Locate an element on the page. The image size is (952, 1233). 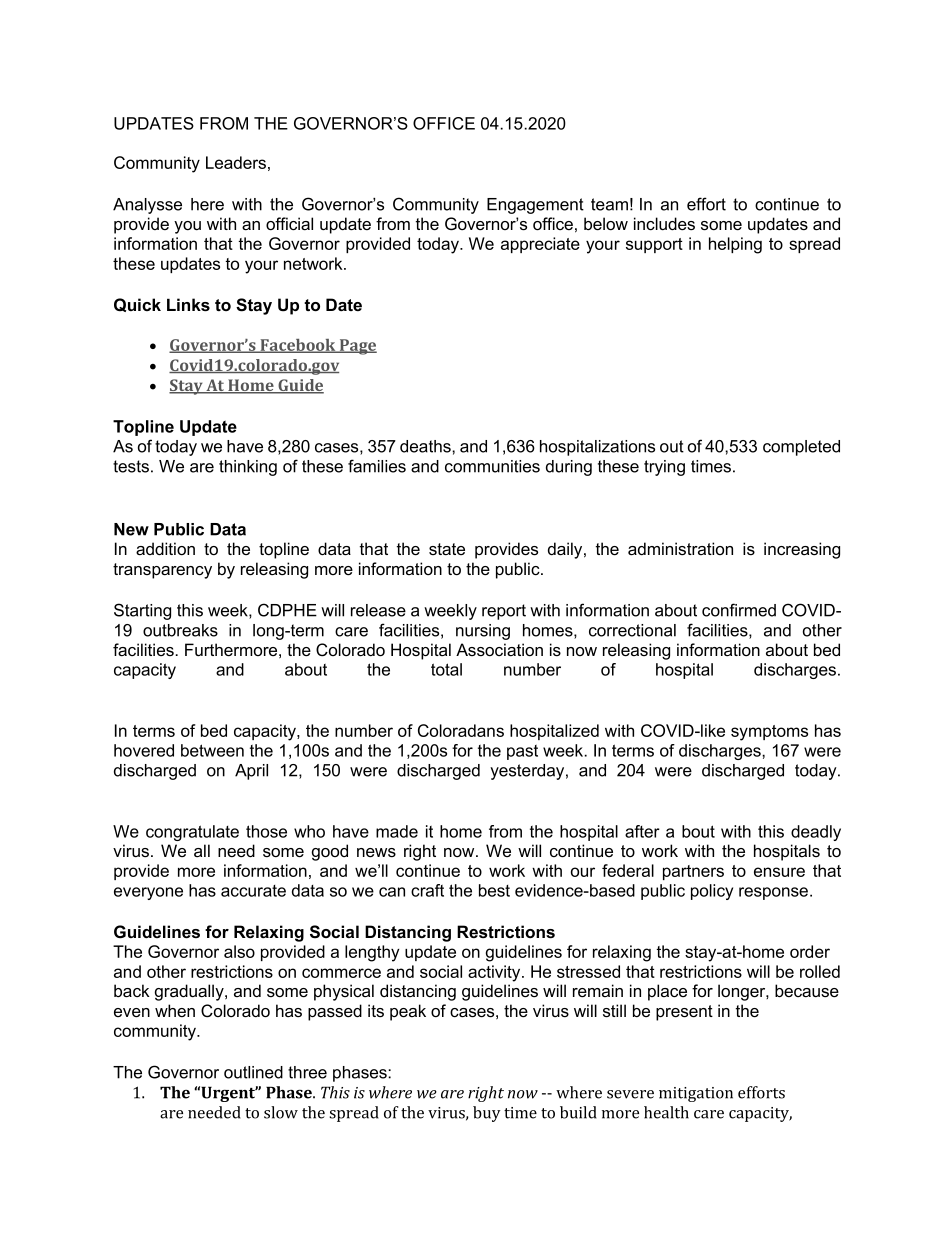
Engagement is located at coordinates (535, 206).
